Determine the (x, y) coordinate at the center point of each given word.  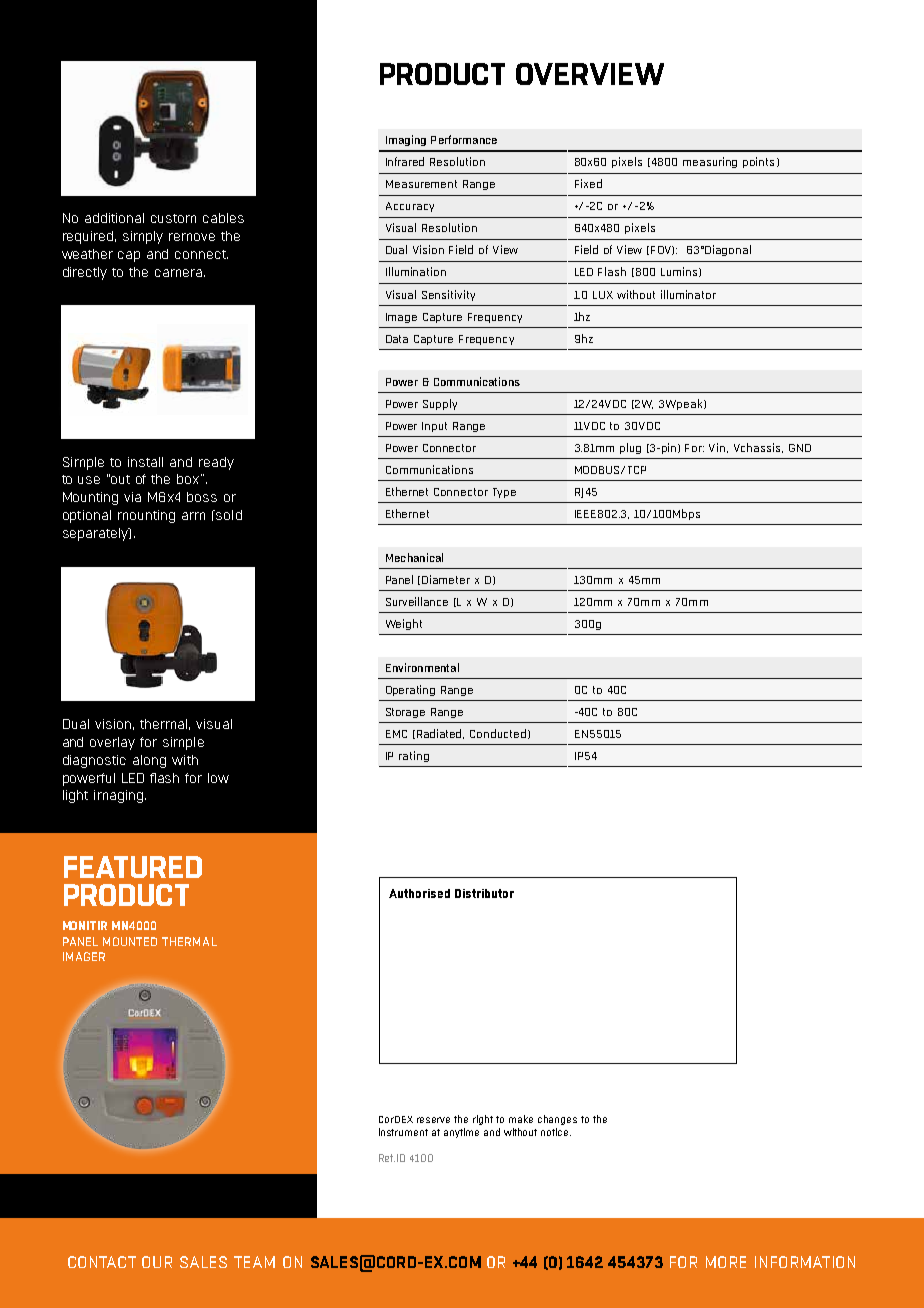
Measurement (421, 184)
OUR (157, 1262)
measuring (710, 162)
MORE (726, 1262)
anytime (461, 1133)
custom (173, 218)
